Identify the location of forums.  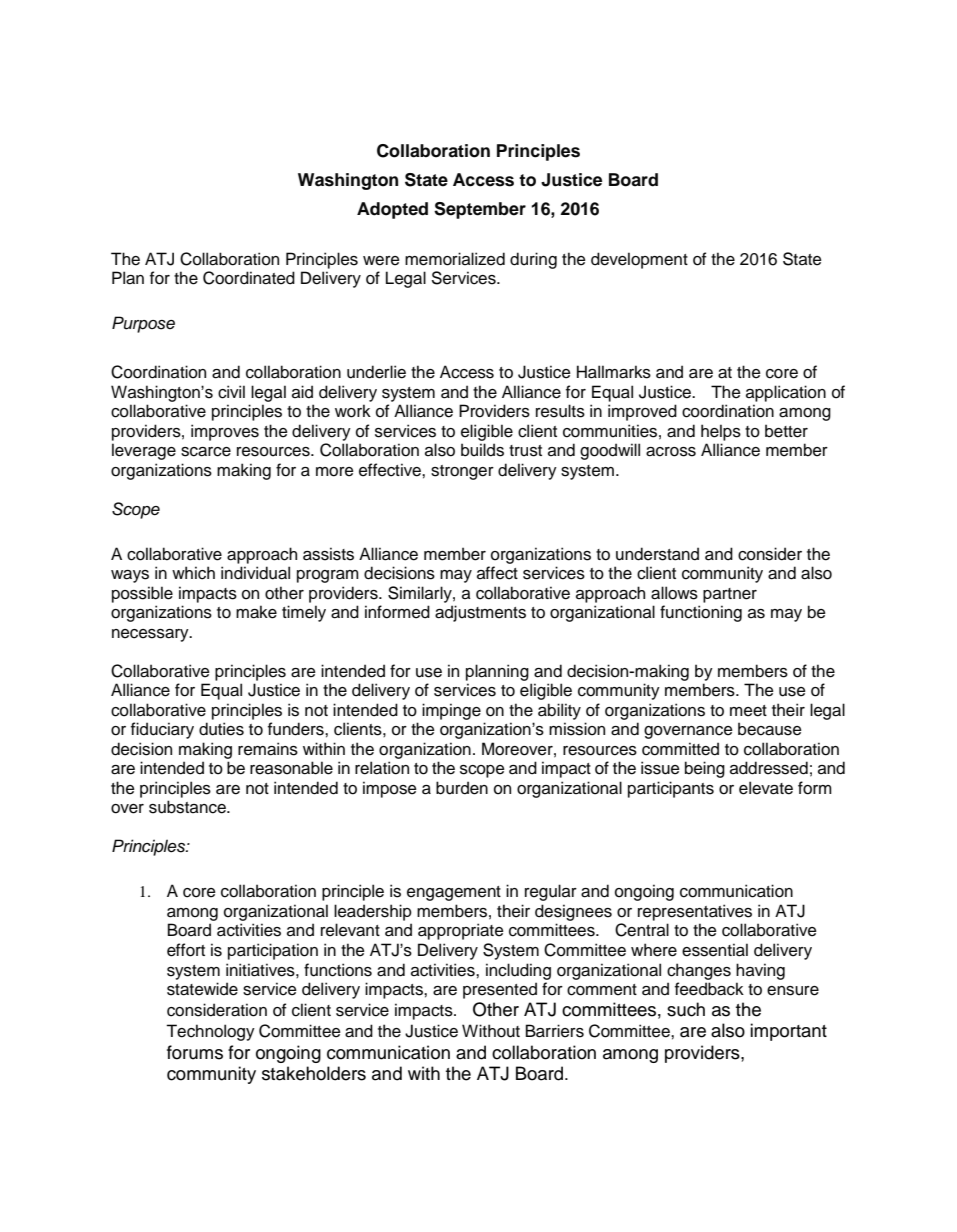
(195, 1052).
